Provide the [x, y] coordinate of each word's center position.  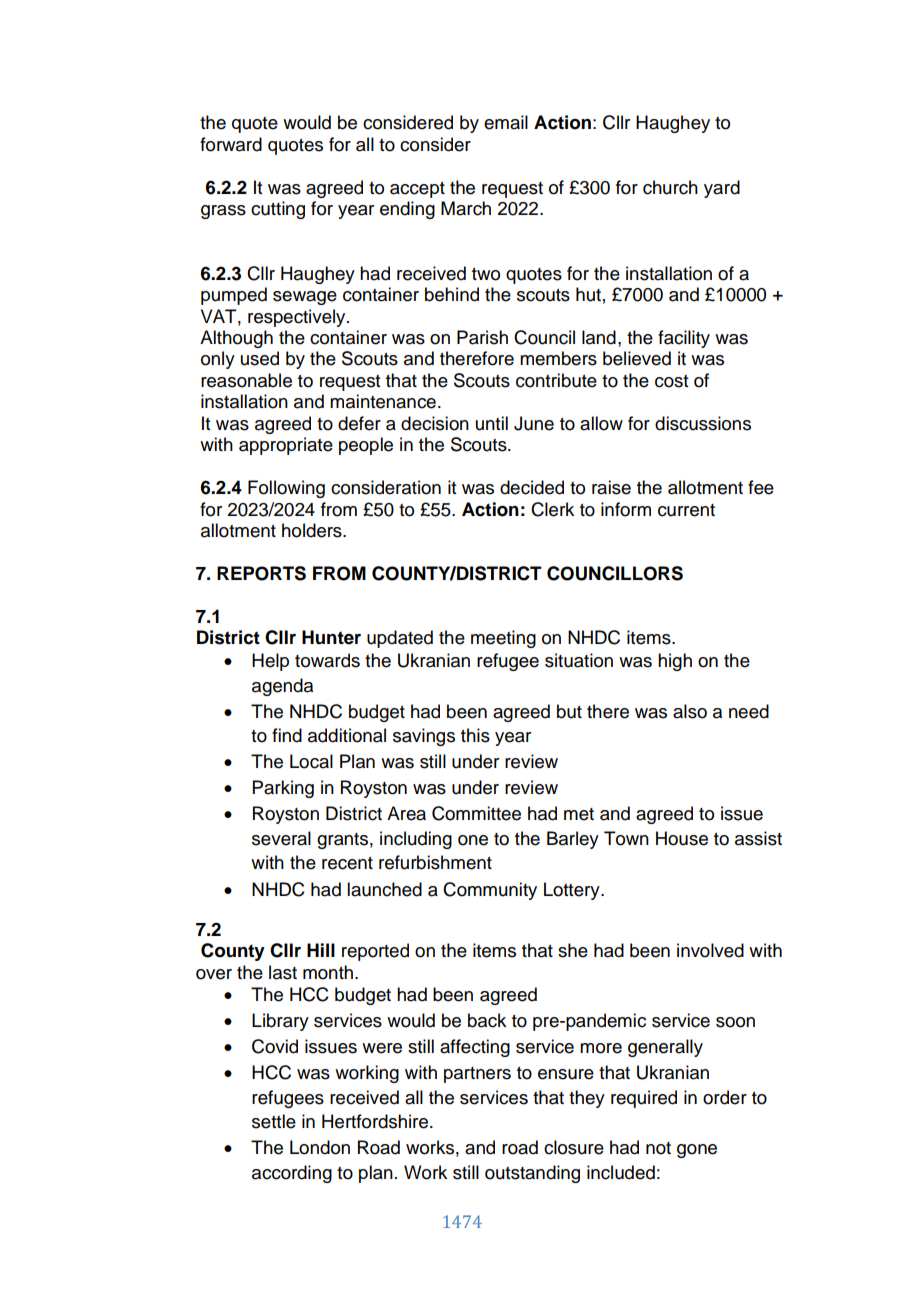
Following [286, 489]
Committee [476, 813]
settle [274, 1121]
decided [532, 487]
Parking [283, 789]
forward [231, 144]
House [682, 838]
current [686, 510]
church [670, 187]
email [506, 122]
